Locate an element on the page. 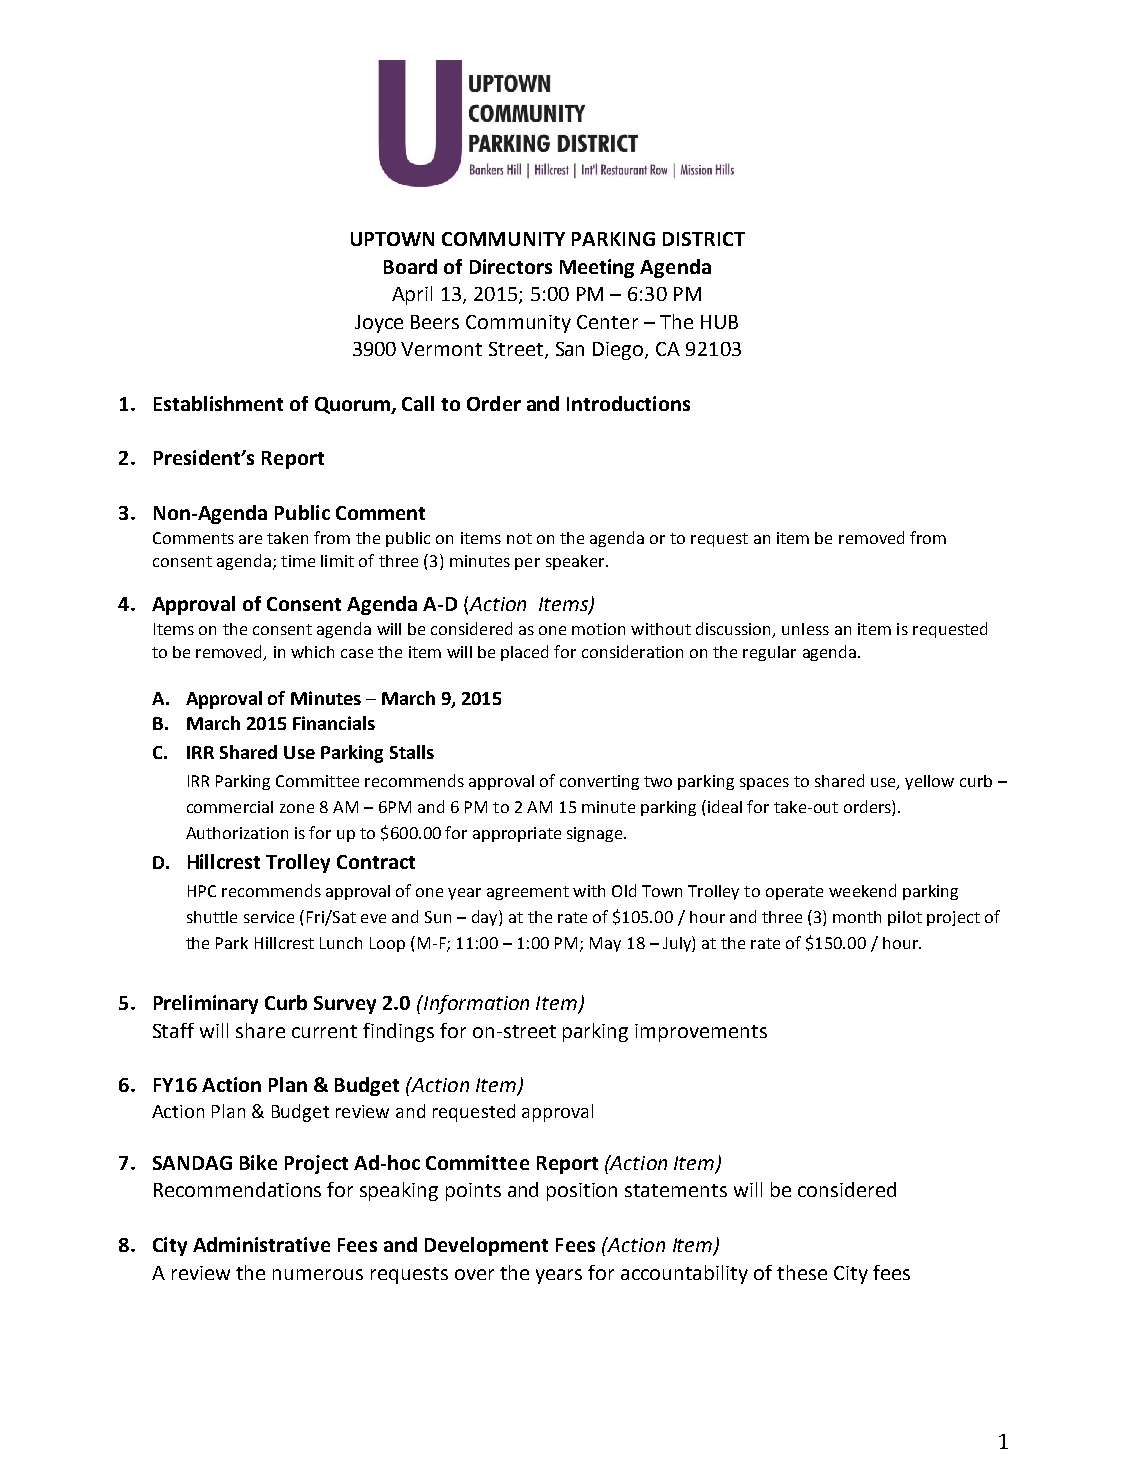  HUB is located at coordinates (719, 322).
